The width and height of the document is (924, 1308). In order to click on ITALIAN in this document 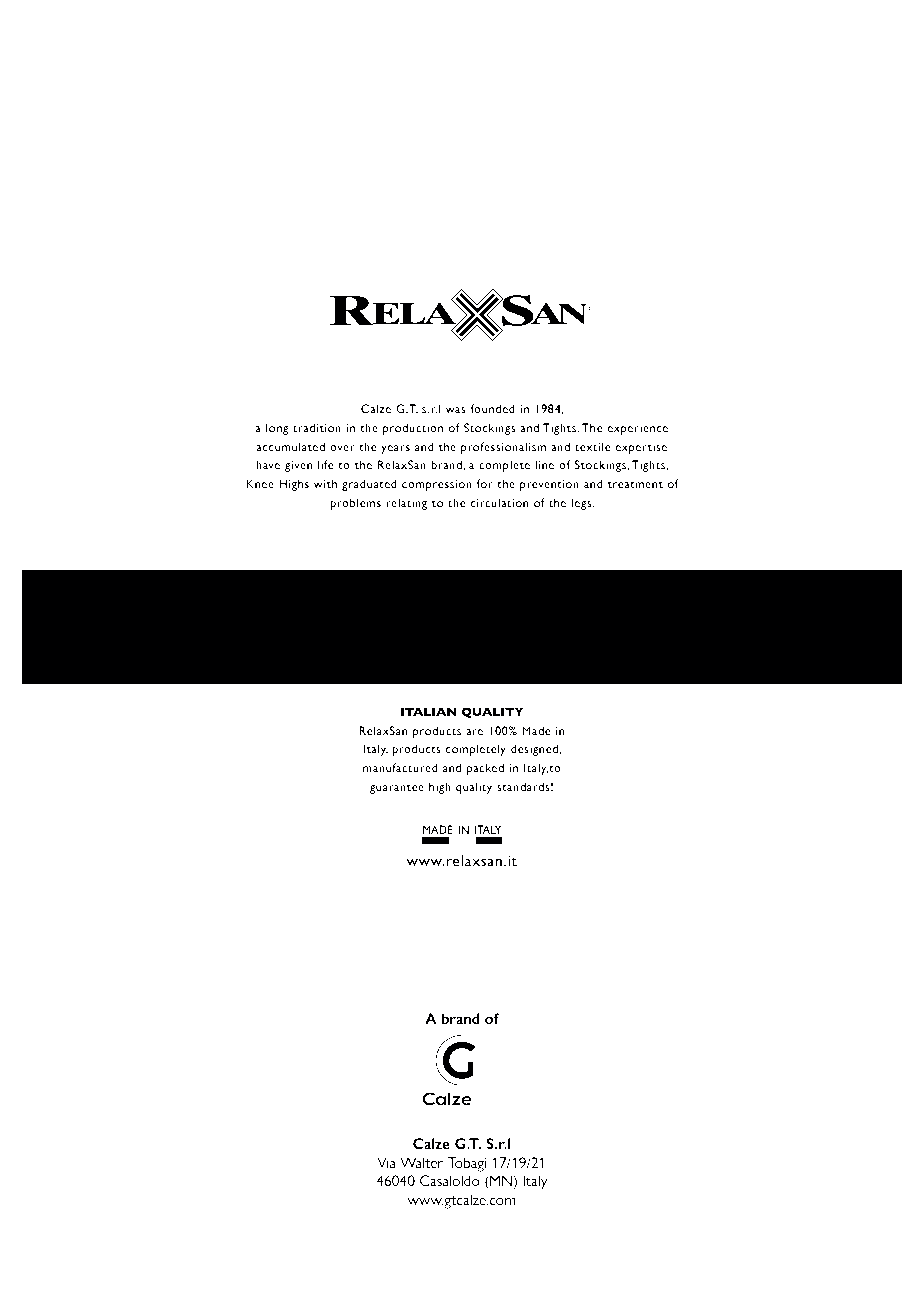, I will do `click(429, 711)`.
